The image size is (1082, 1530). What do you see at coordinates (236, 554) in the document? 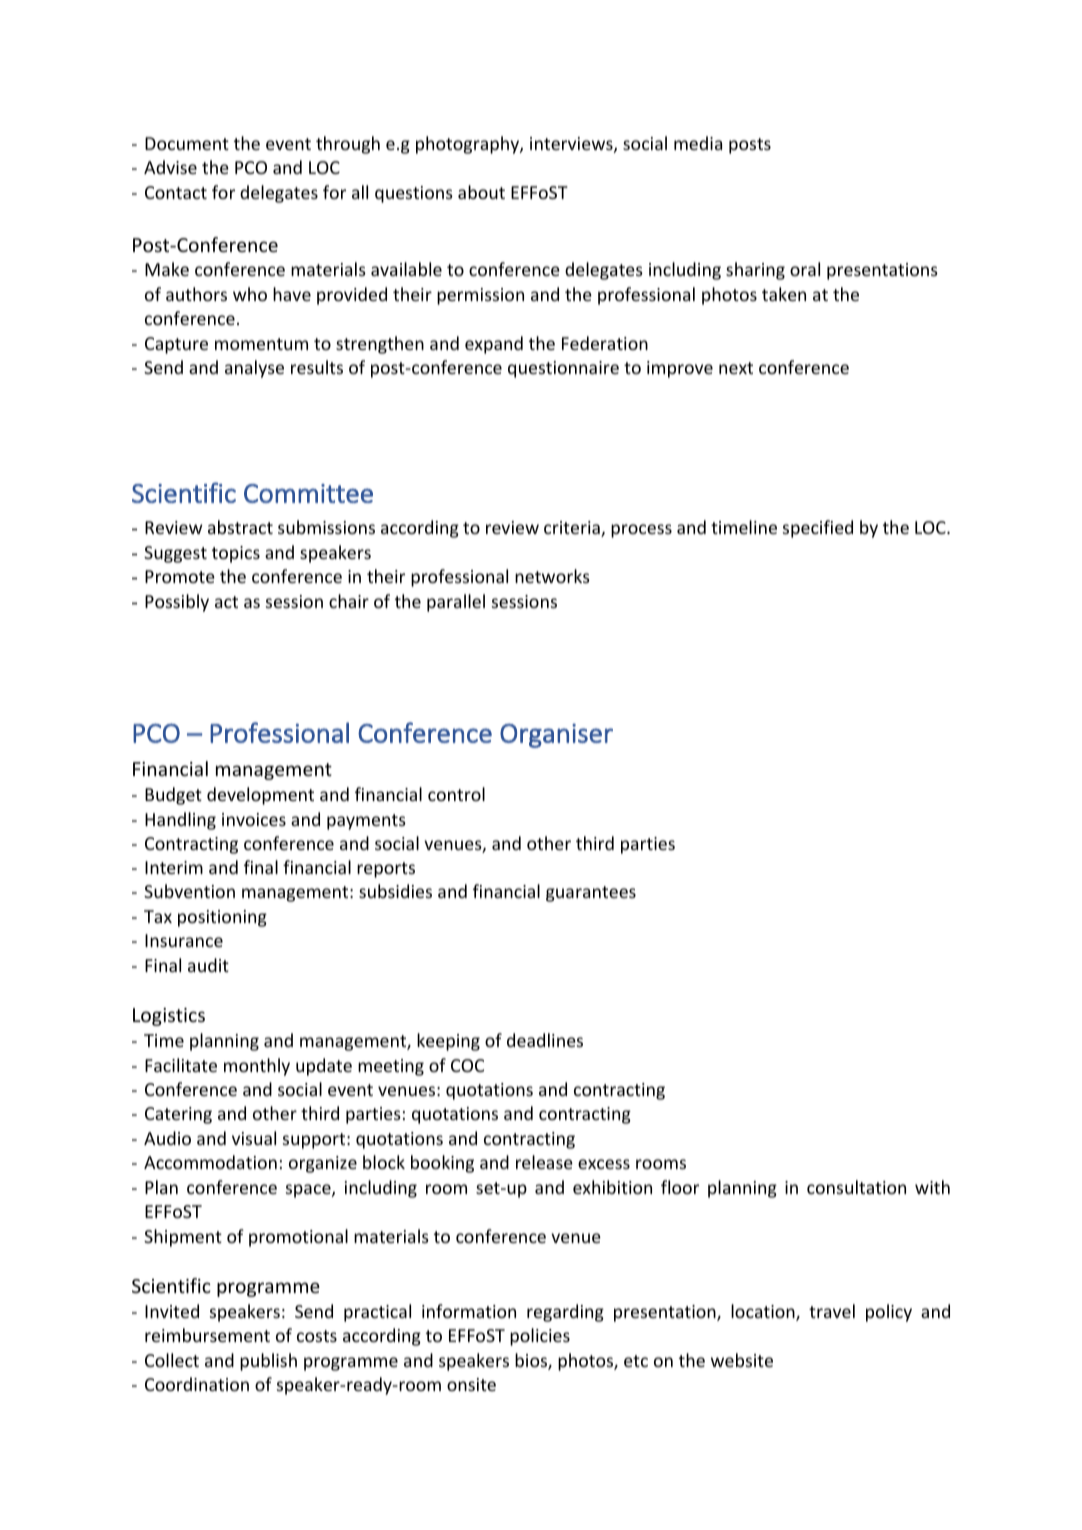
I see `topics` at bounding box center [236, 554].
